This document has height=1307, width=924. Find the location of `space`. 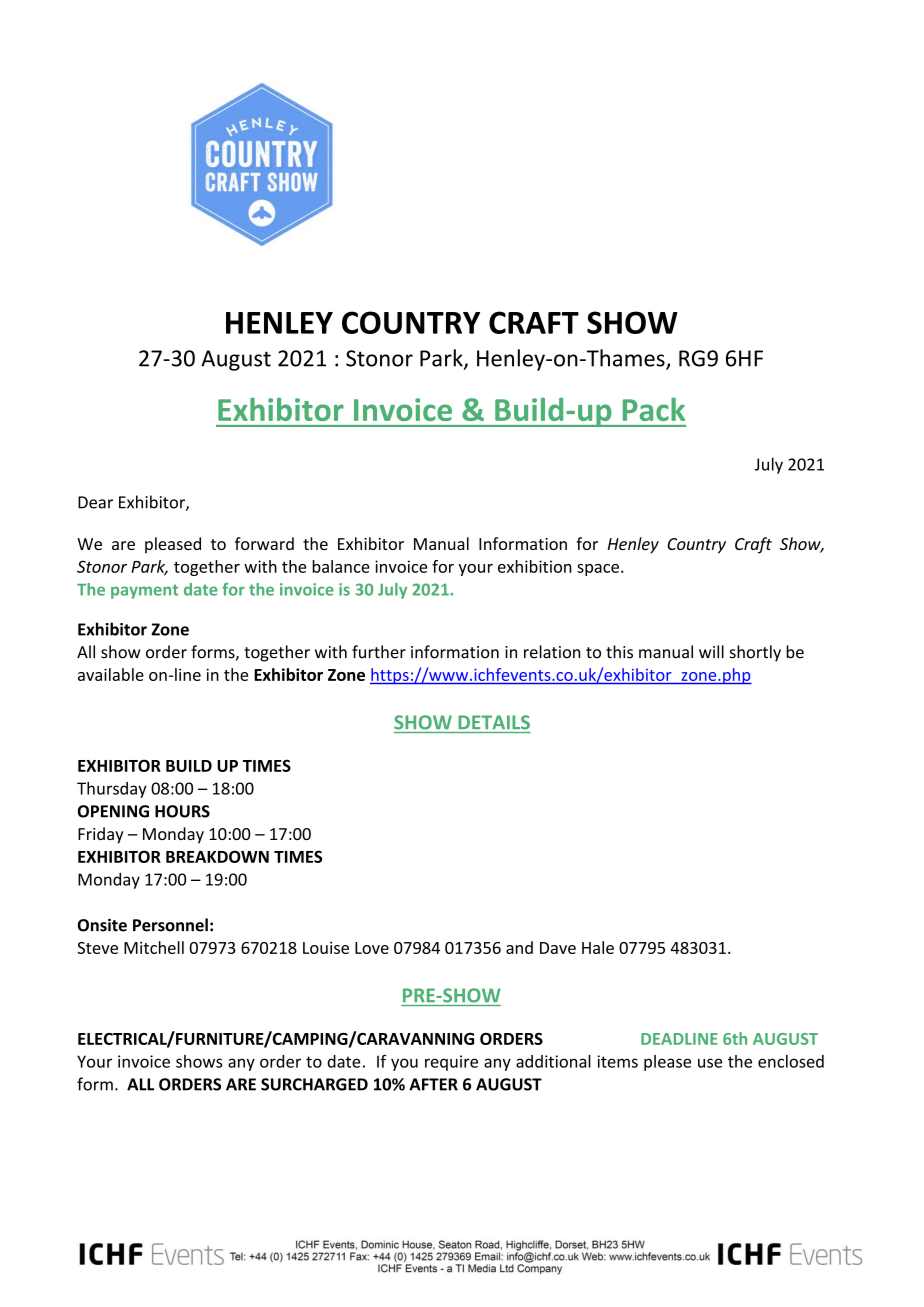

space is located at coordinates (598, 570).
